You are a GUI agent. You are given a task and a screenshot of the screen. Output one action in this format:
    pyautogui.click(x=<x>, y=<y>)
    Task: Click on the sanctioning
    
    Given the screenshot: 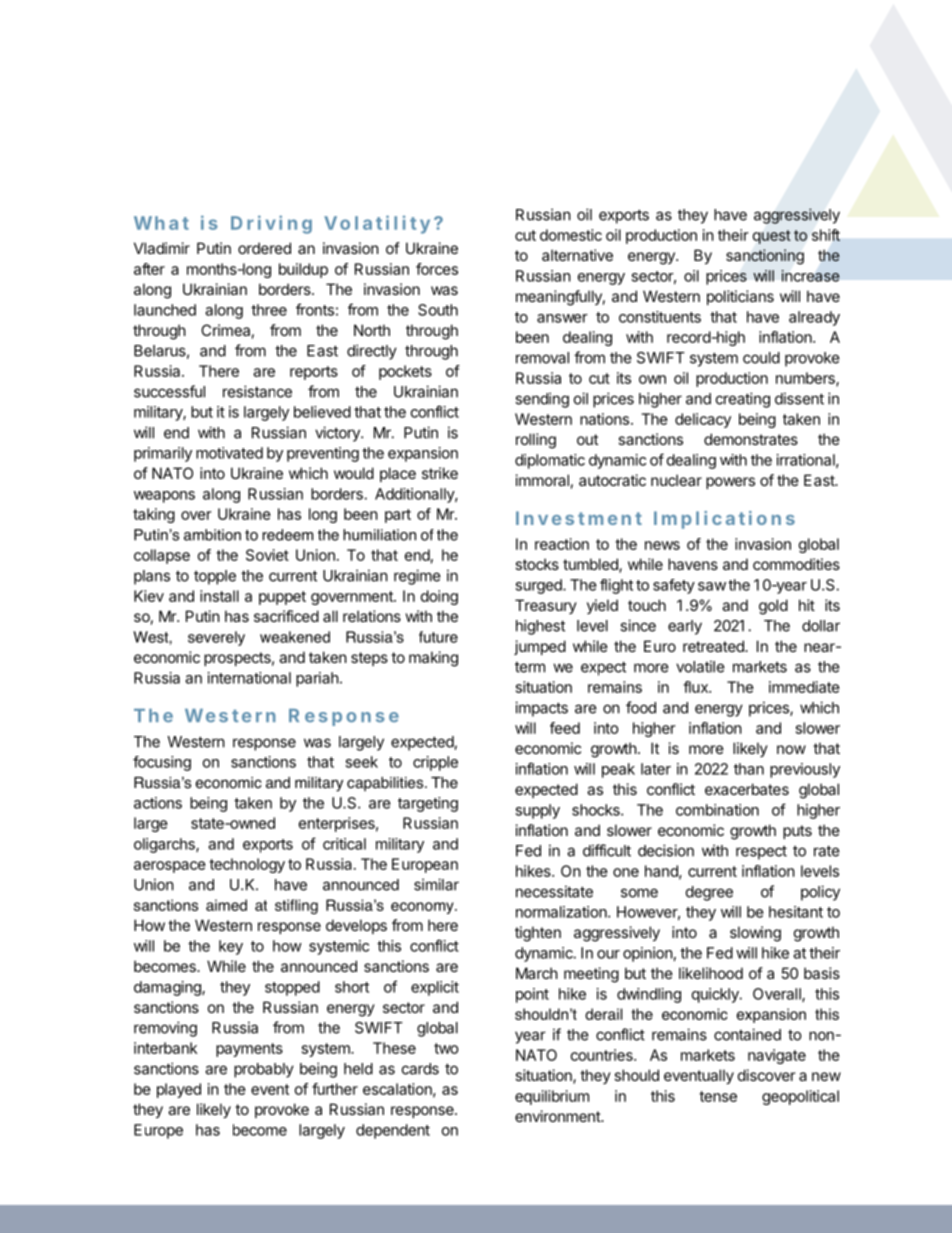 What is the action you would take?
    pyautogui.click(x=765, y=257)
